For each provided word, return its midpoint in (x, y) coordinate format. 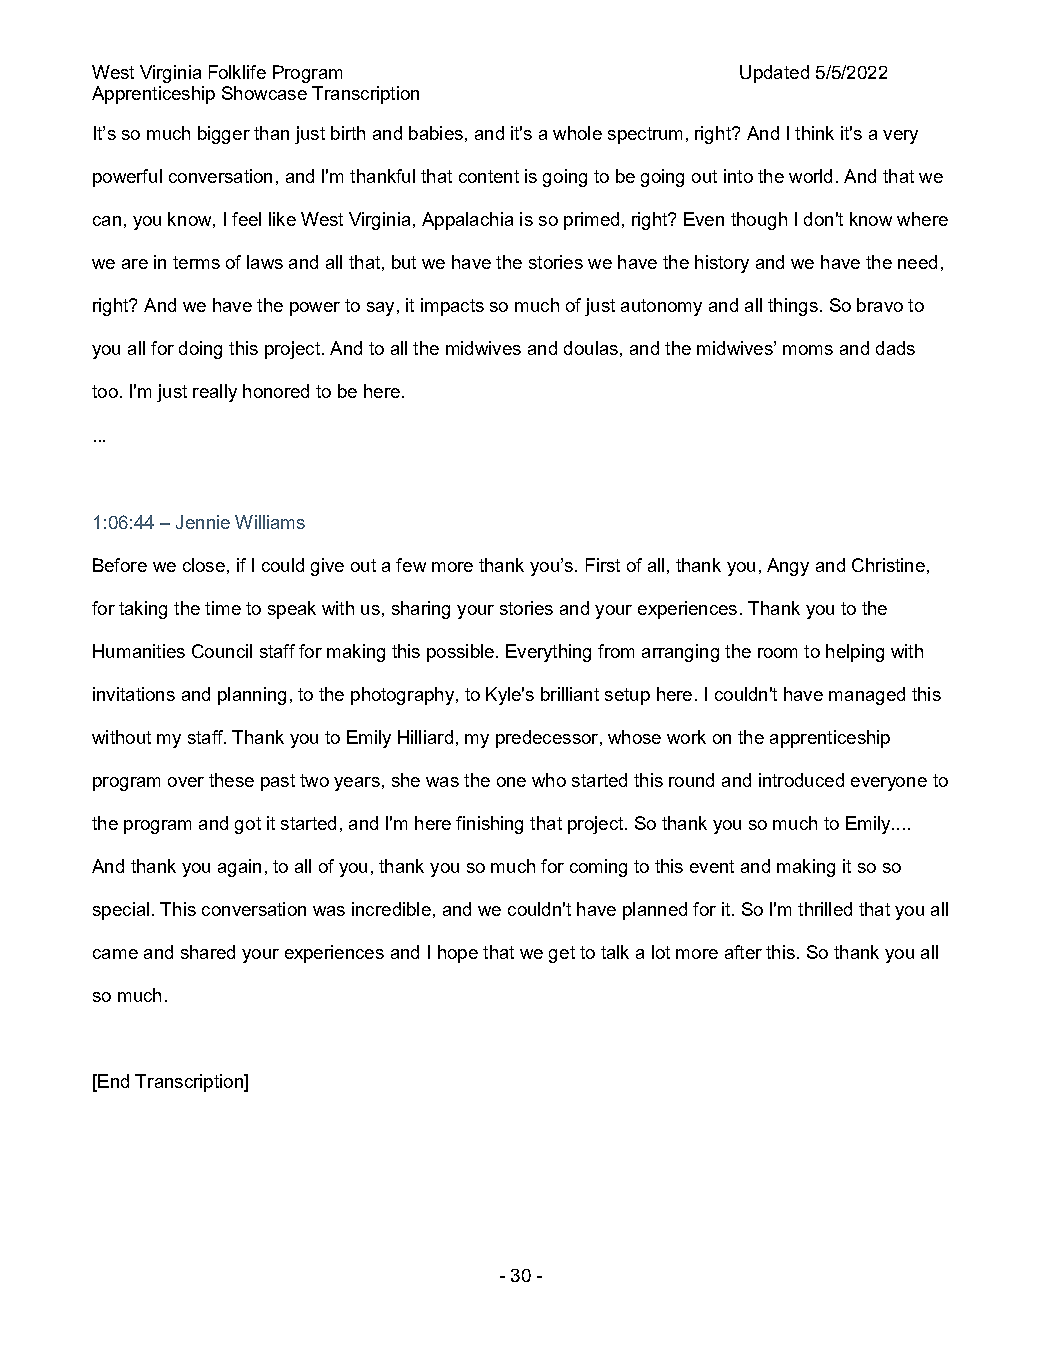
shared (208, 952)
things (793, 307)
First (603, 565)
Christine (888, 565)
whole (577, 133)
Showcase (264, 93)
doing (200, 350)
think (814, 133)
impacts (452, 307)
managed (867, 696)
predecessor (547, 739)
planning (252, 696)
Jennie (203, 522)
